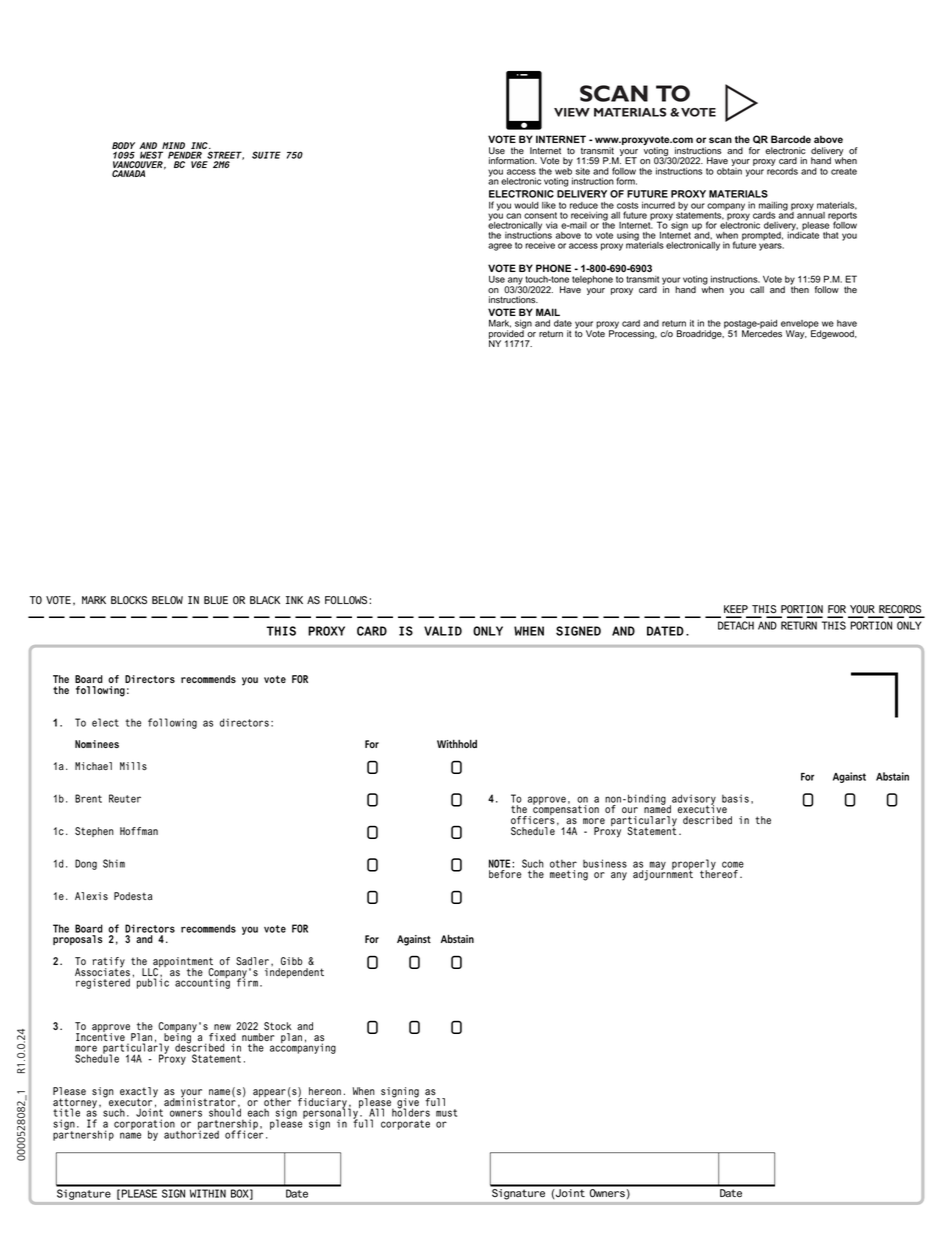 The width and height of the page is (952, 1233). What do you see at coordinates (167, 600) in the page?
I see `BELOW` at bounding box center [167, 600].
